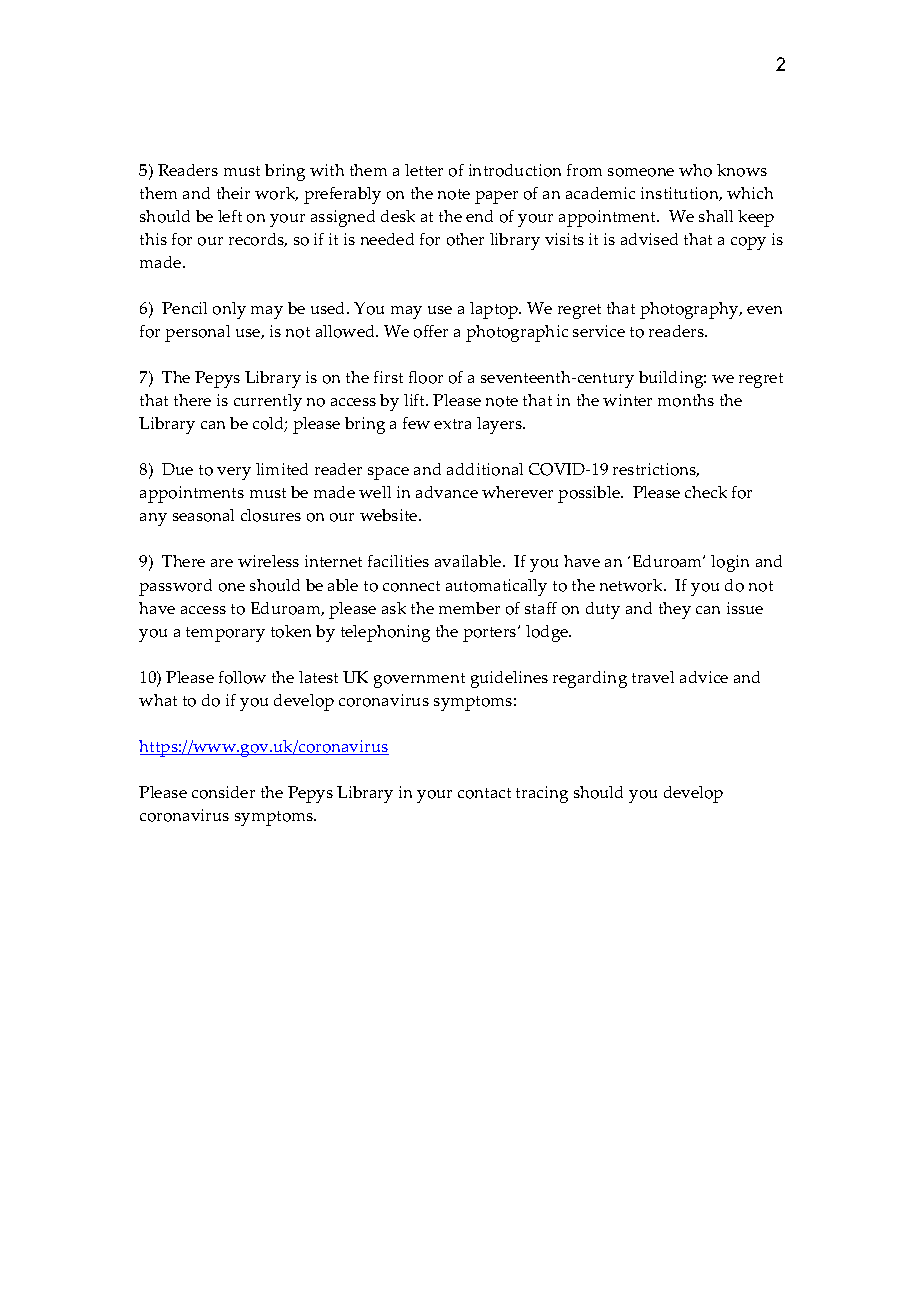 The image size is (924, 1308). I want to click on consider, so click(223, 792).
